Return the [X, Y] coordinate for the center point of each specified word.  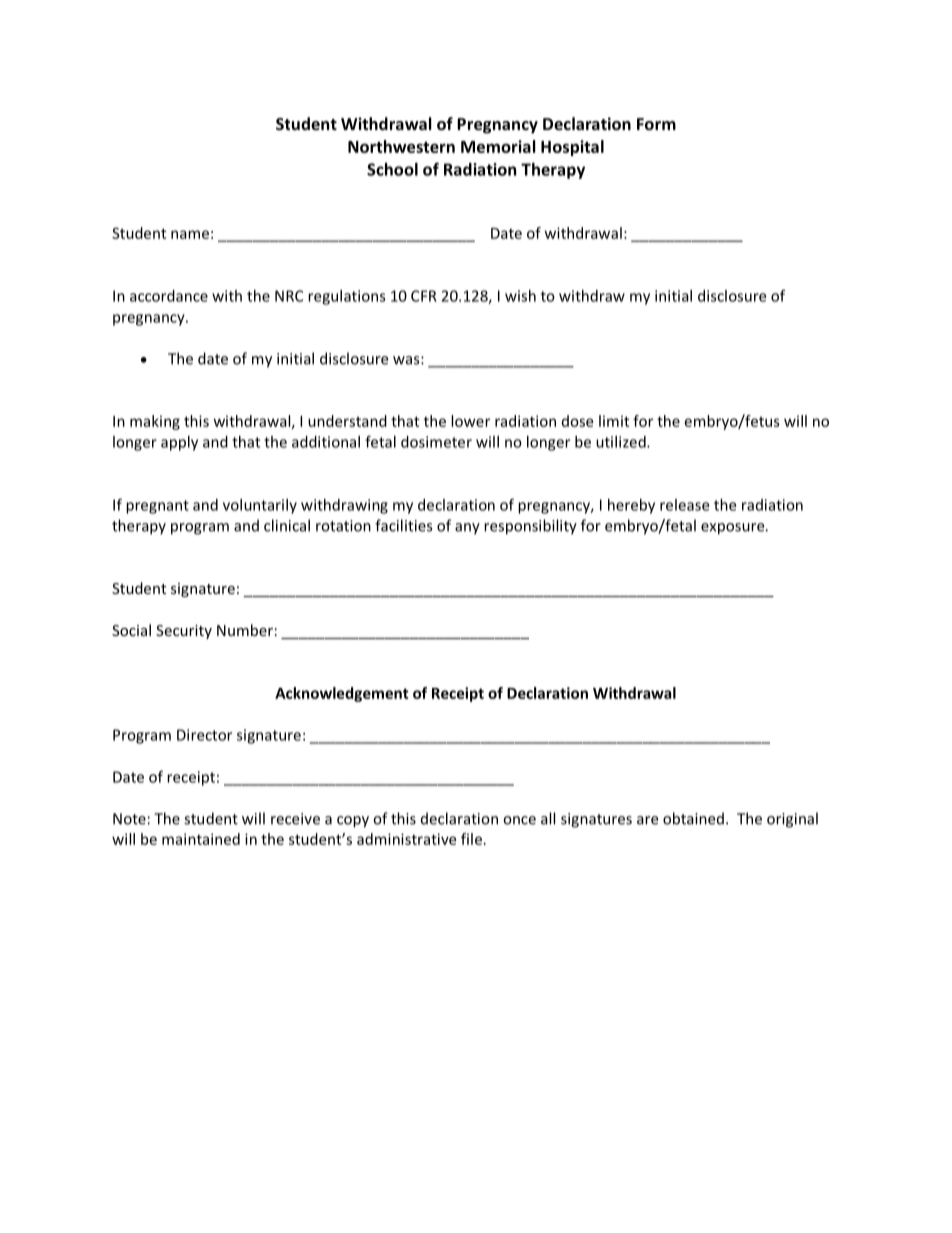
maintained [201, 839]
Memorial [498, 146]
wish [520, 296]
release [684, 505]
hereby [631, 506]
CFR [424, 296]
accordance [169, 296]
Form [656, 124]
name [190, 234]
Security [184, 632]
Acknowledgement [342, 694]
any [467, 529]
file [471, 839]
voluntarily [260, 506]
